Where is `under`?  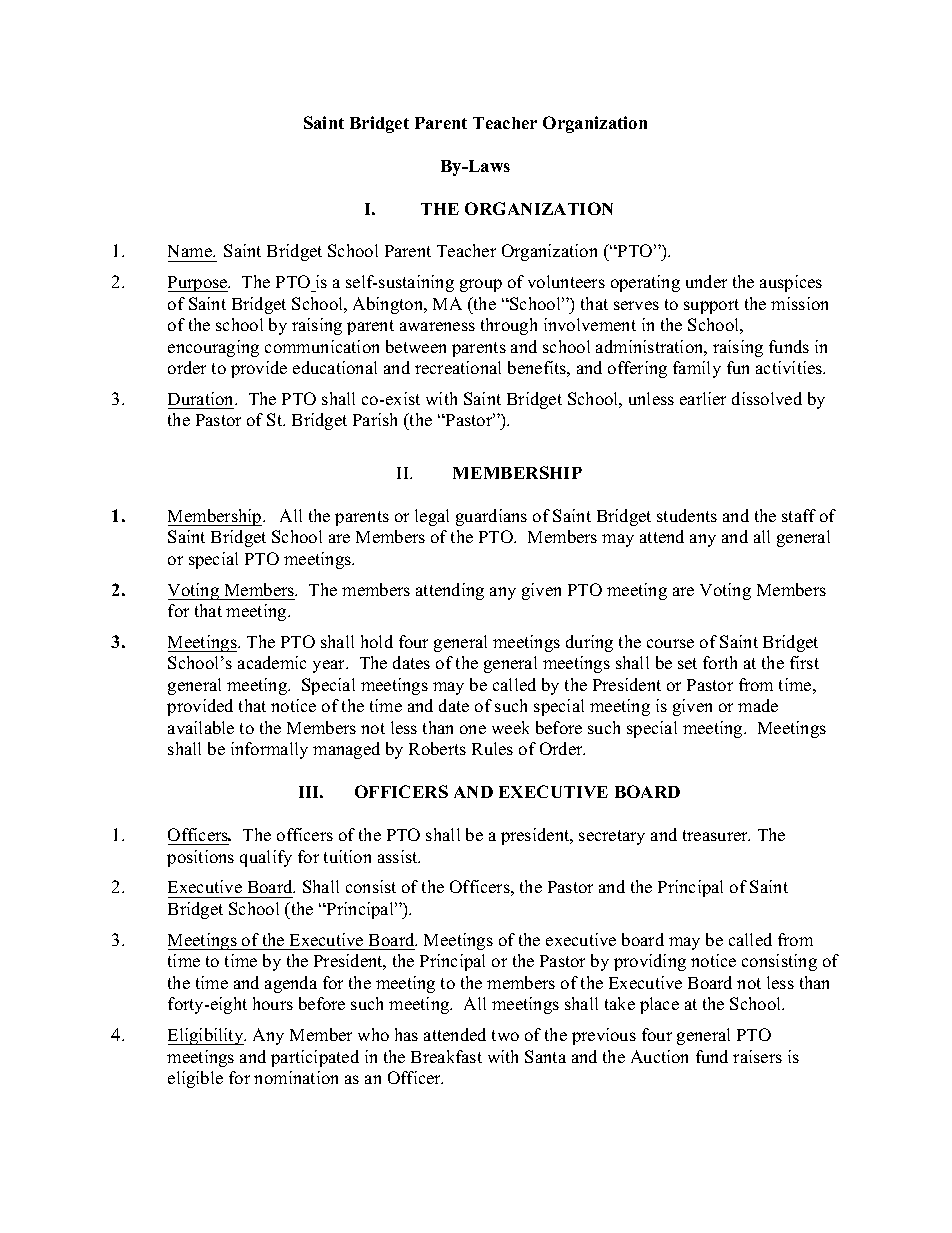 under is located at coordinates (706, 281).
